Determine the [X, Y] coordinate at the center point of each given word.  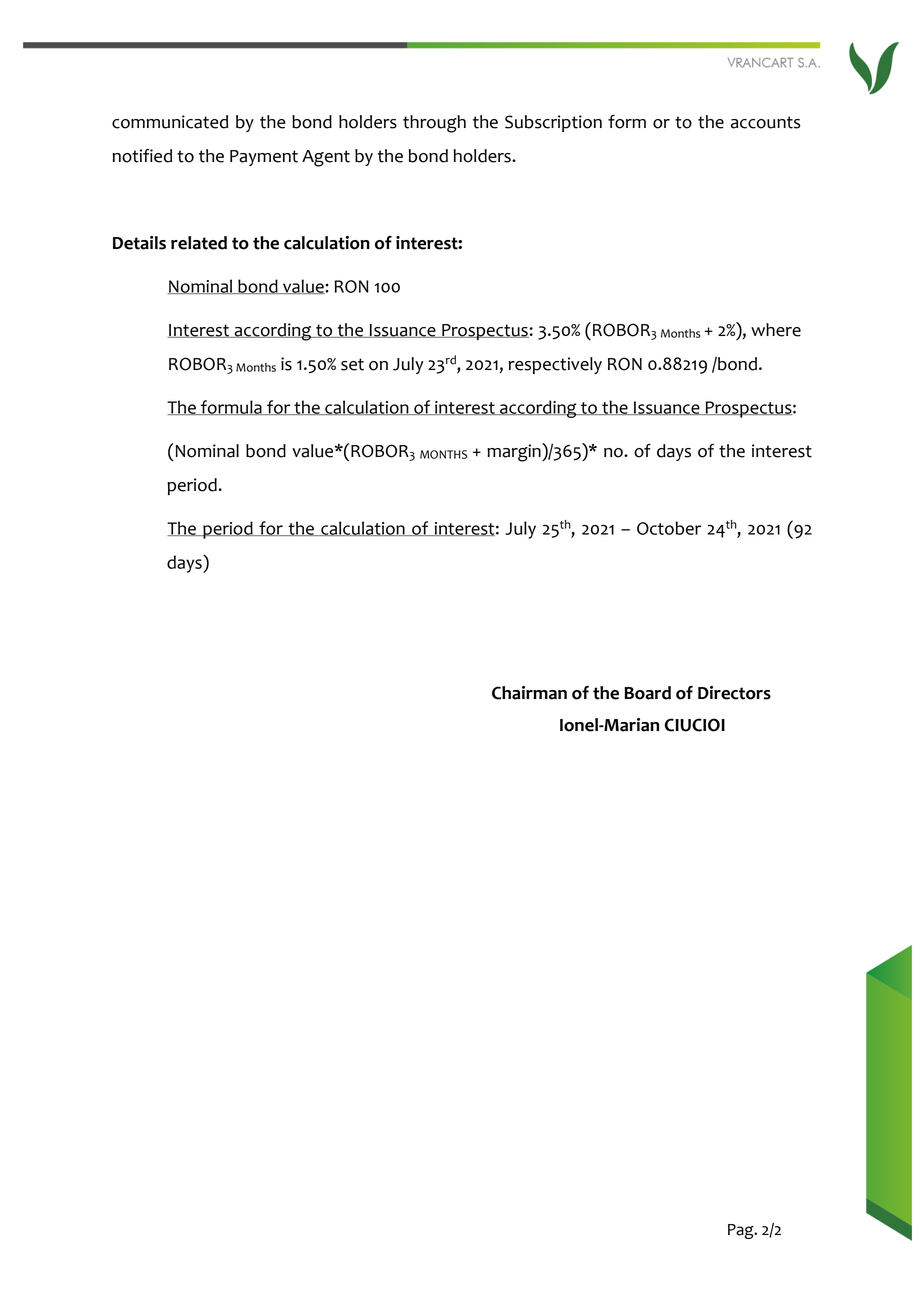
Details [139, 243]
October [669, 528]
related [199, 243]
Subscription [553, 123]
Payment [264, 158]
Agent [326, 158]
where [776, 330]
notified [142, 156]
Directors [734, 693]
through [434, 124]
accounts [766, 122]
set [352, 364]
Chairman [529, 693]
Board [647, 693]
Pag [742, 1231]
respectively [555, 365]
